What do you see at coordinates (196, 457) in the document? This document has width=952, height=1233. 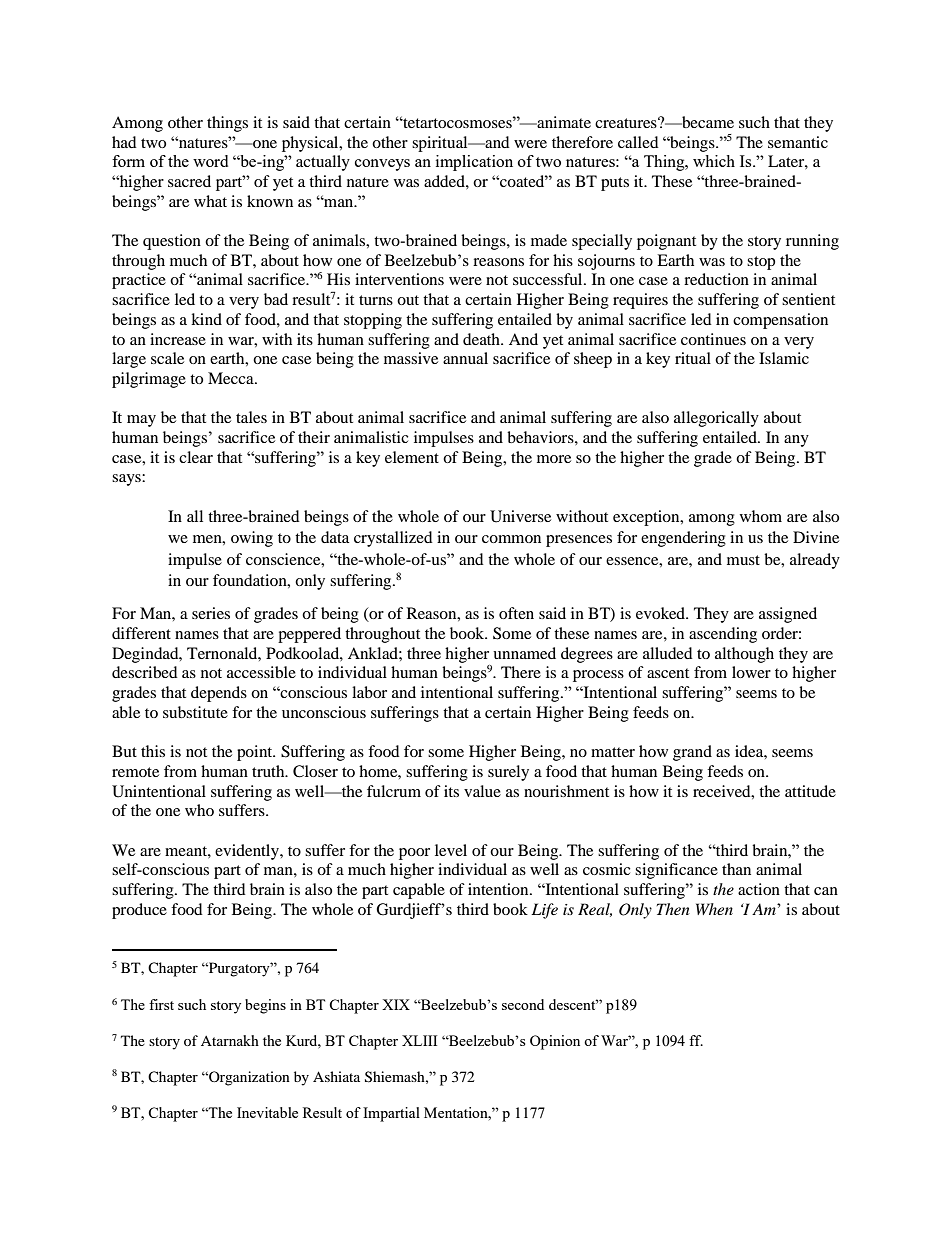 I see `clear` at bounding box center [196, 457].
